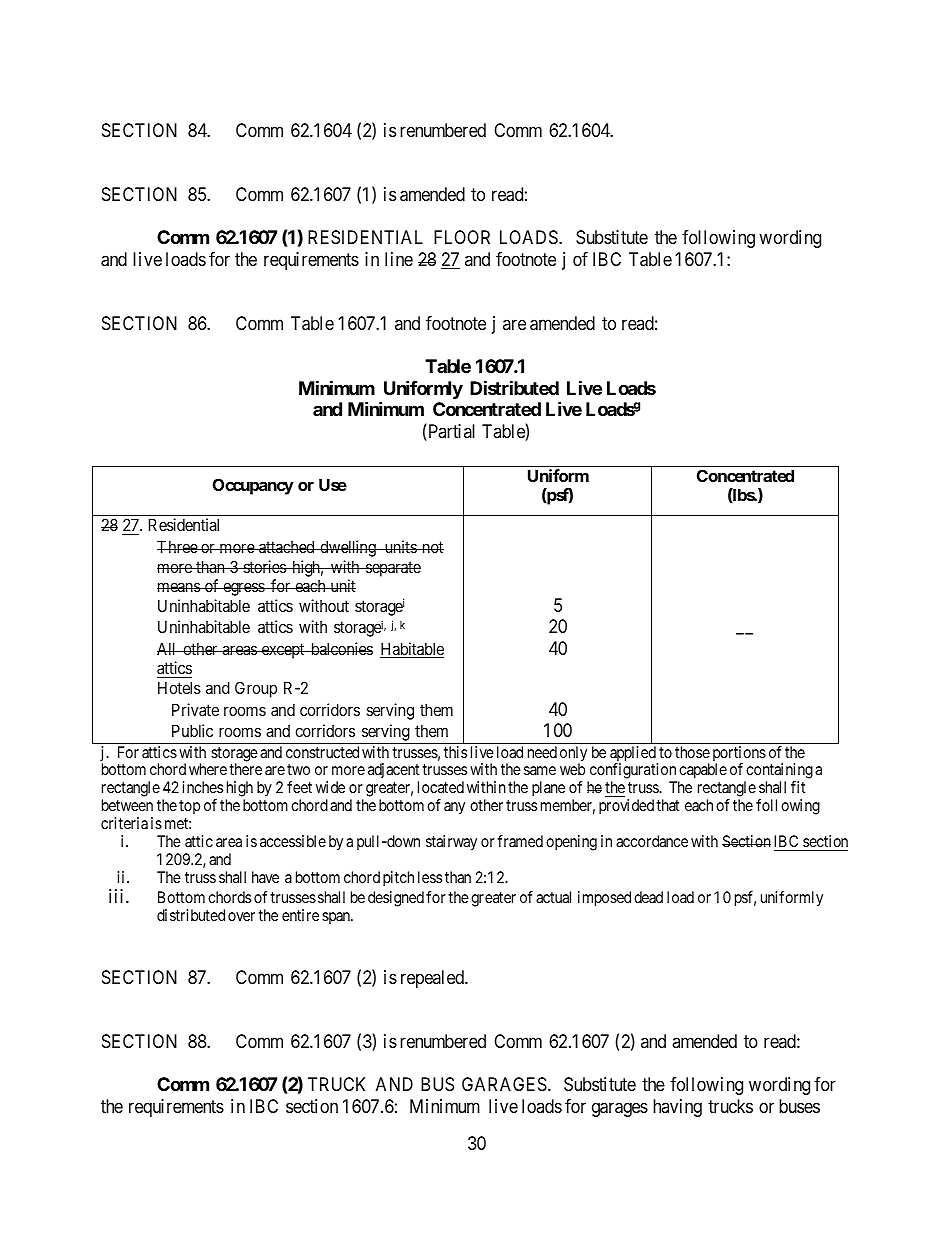  I want to click on separate, so click(392, 569).
